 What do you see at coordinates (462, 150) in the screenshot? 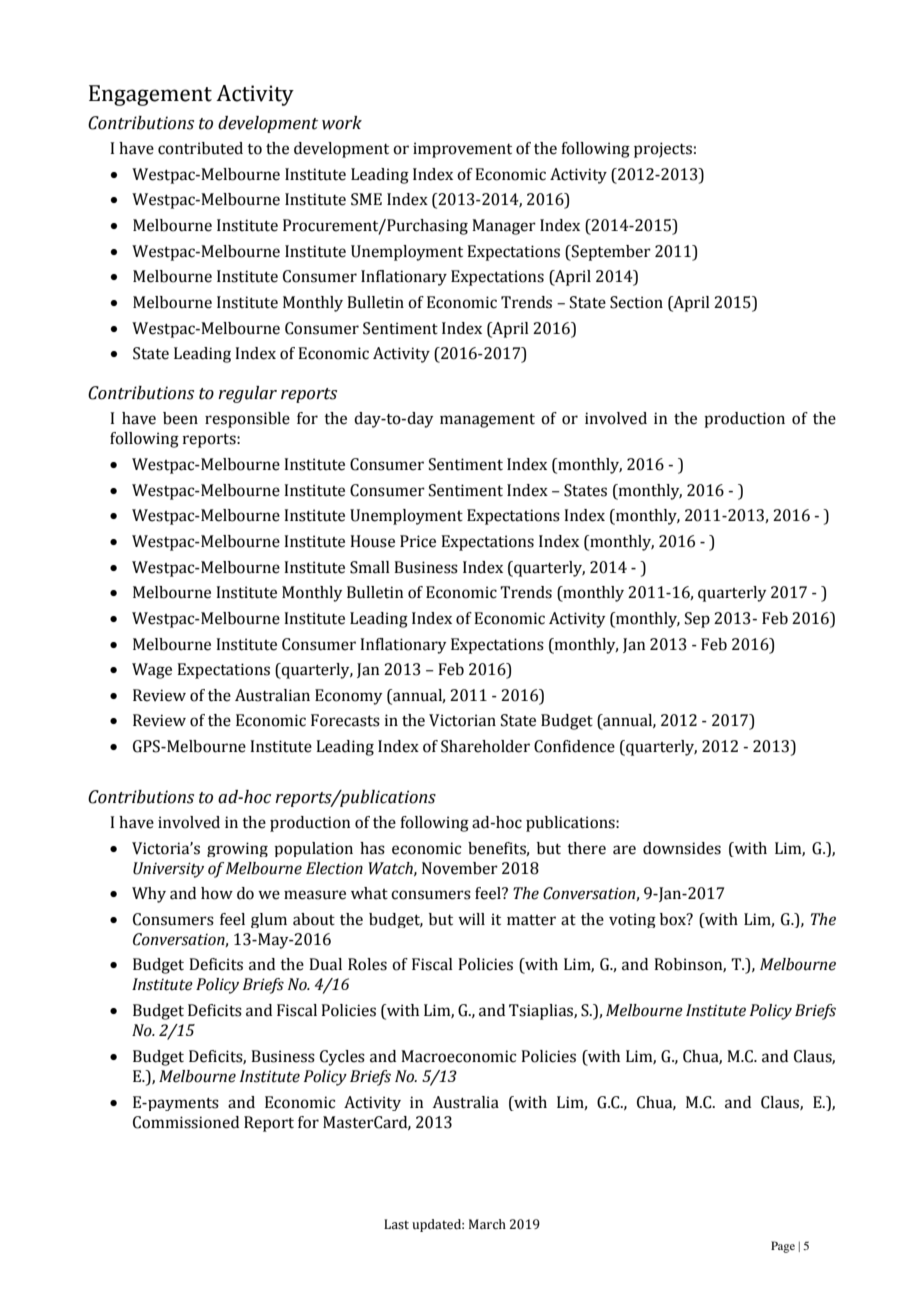
I see `improvement` at bounding box center [462, 150].
